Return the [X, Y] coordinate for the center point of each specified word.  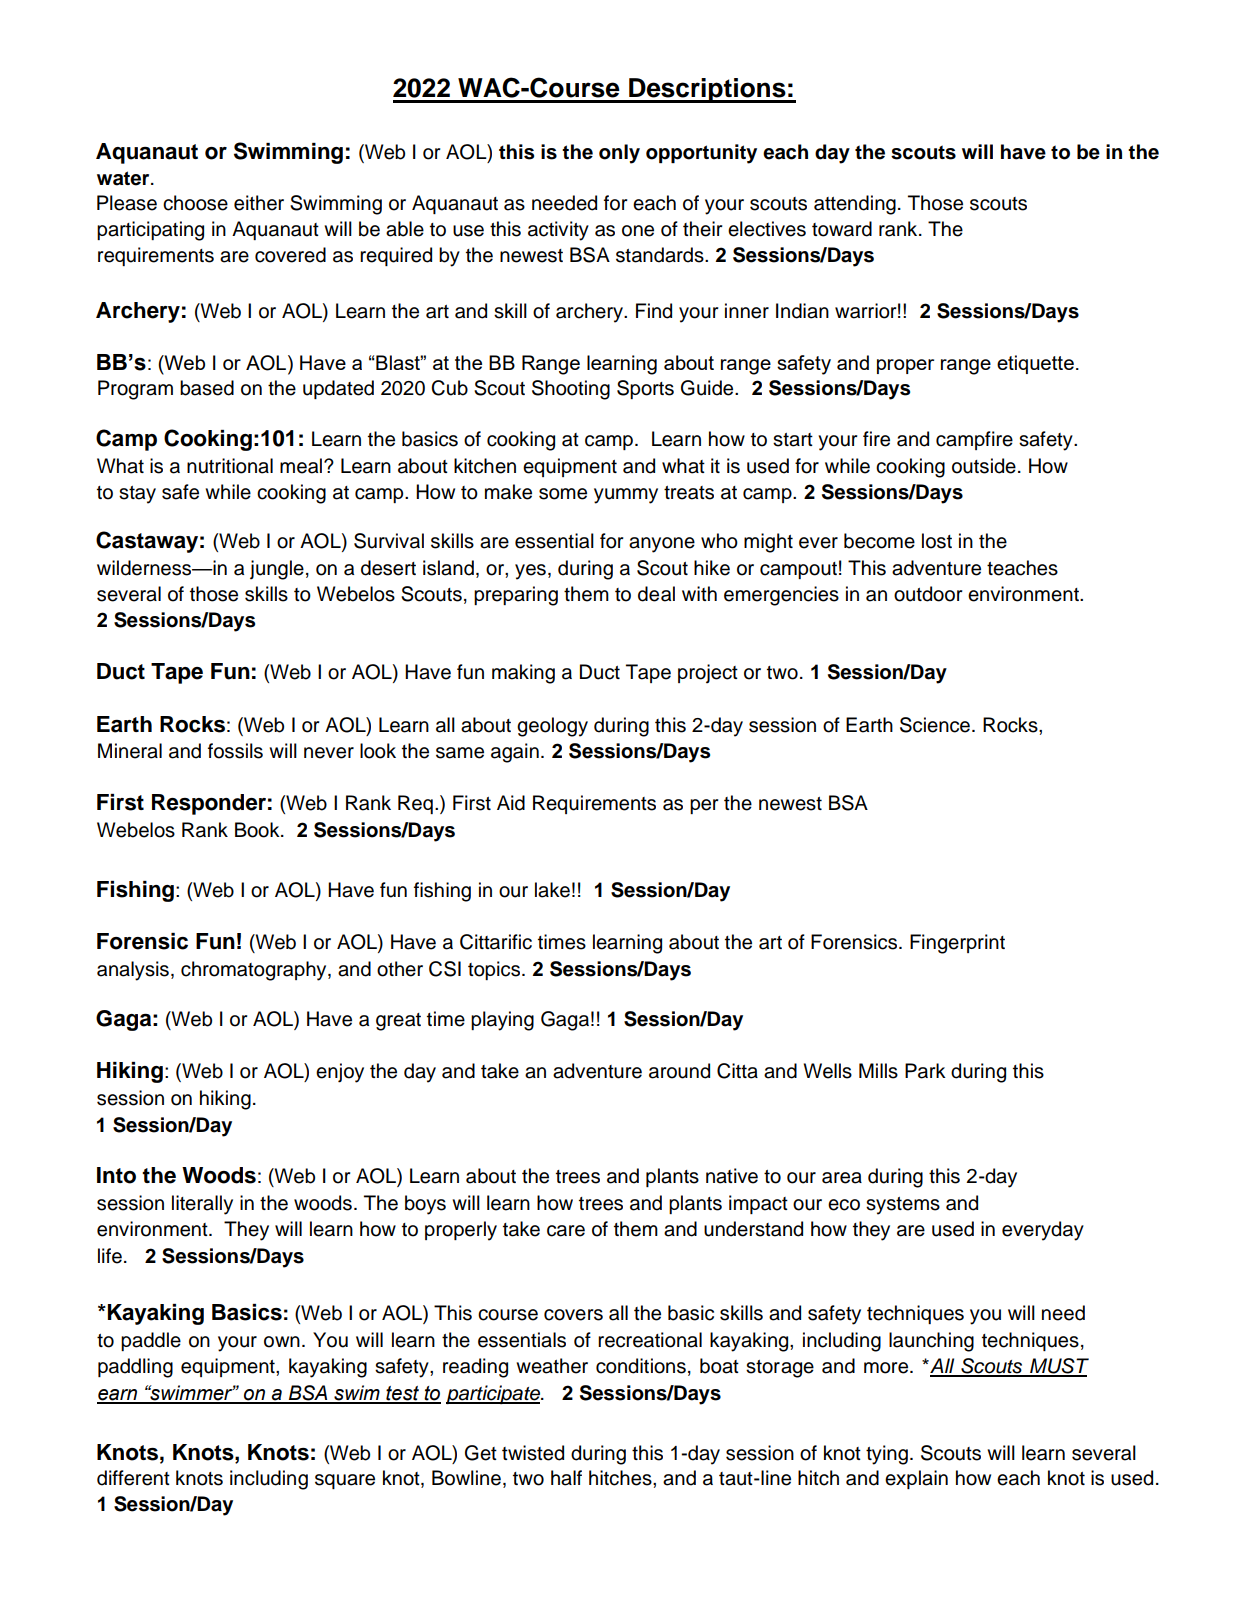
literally [202, 1205]
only [619, 154]
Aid [511, 803]
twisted [533, 1453]
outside [984, 466]
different [133, 1478]
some [563, 494]
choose [195, 203]
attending [855, 205]
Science [935, 725]
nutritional [230, 466]
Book [258, 830]
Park [925, 1071]
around [679, 1071]
